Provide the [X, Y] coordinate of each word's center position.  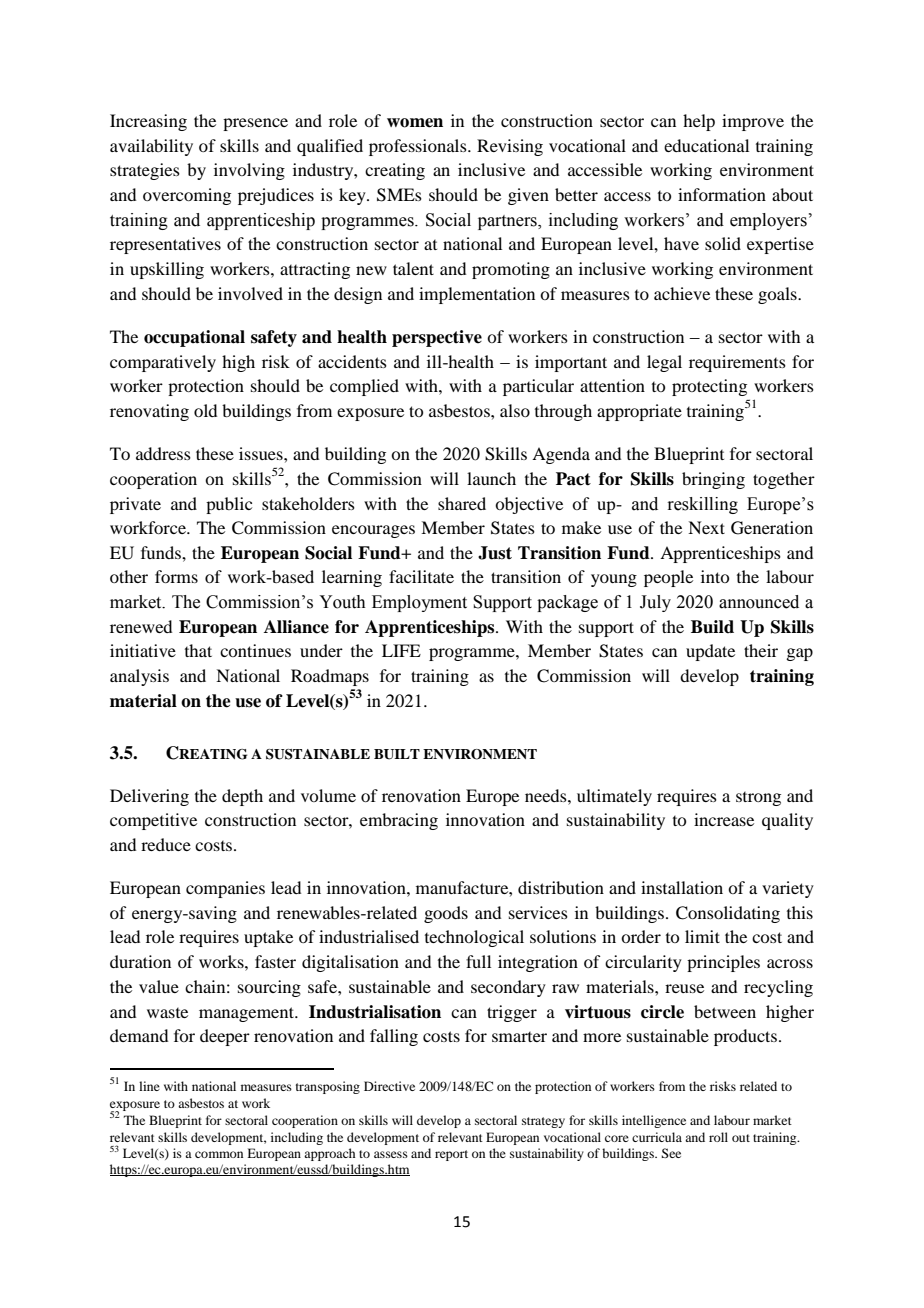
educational [706, 145]
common [219, 1154]
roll [718, 1137]
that [198, 650]
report [451, 1155]
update [710, 652]
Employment [419, 603]
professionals [419, 147]
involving [249, 171]
